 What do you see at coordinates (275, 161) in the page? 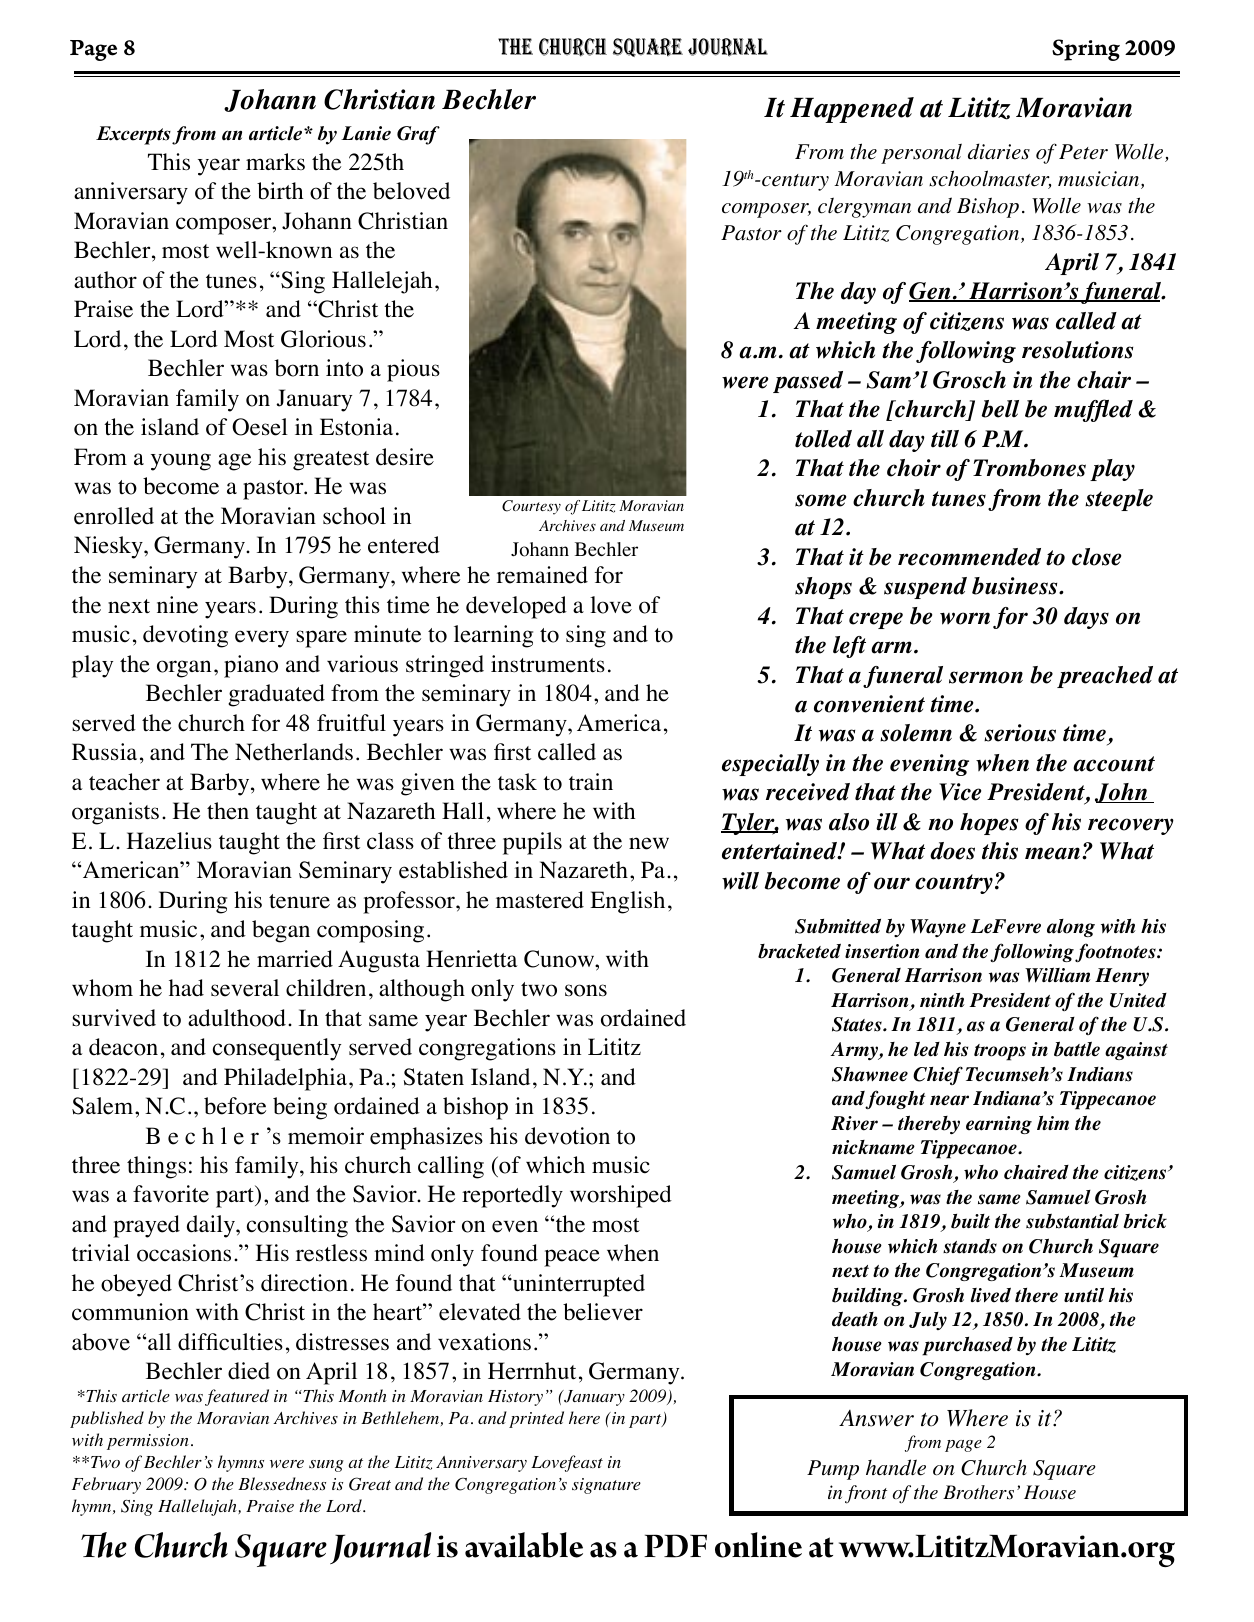
I see `marks` at bounding box center [275, 161].
